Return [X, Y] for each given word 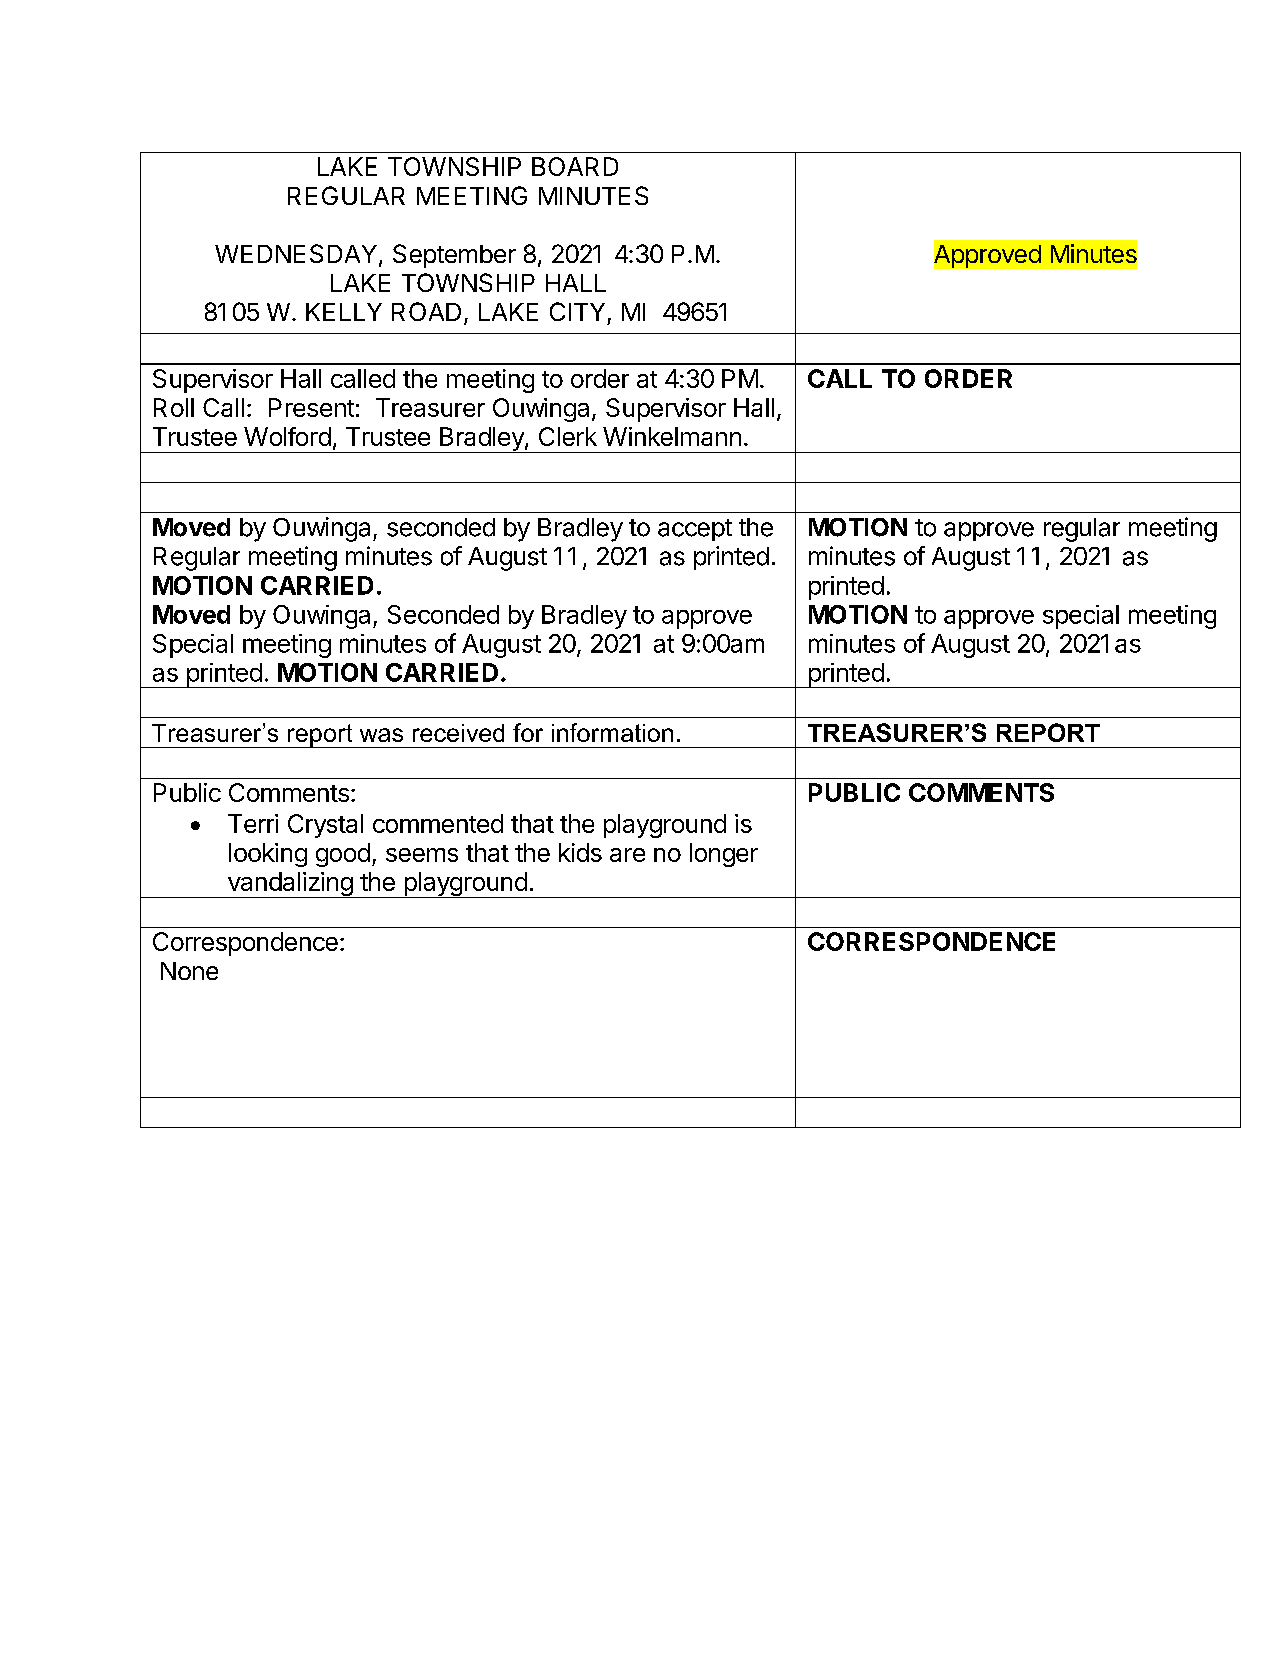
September [454, 256]
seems [422, 855]
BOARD [575, 166]
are [627, 855]
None [189, 971]
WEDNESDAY [297, 255]
